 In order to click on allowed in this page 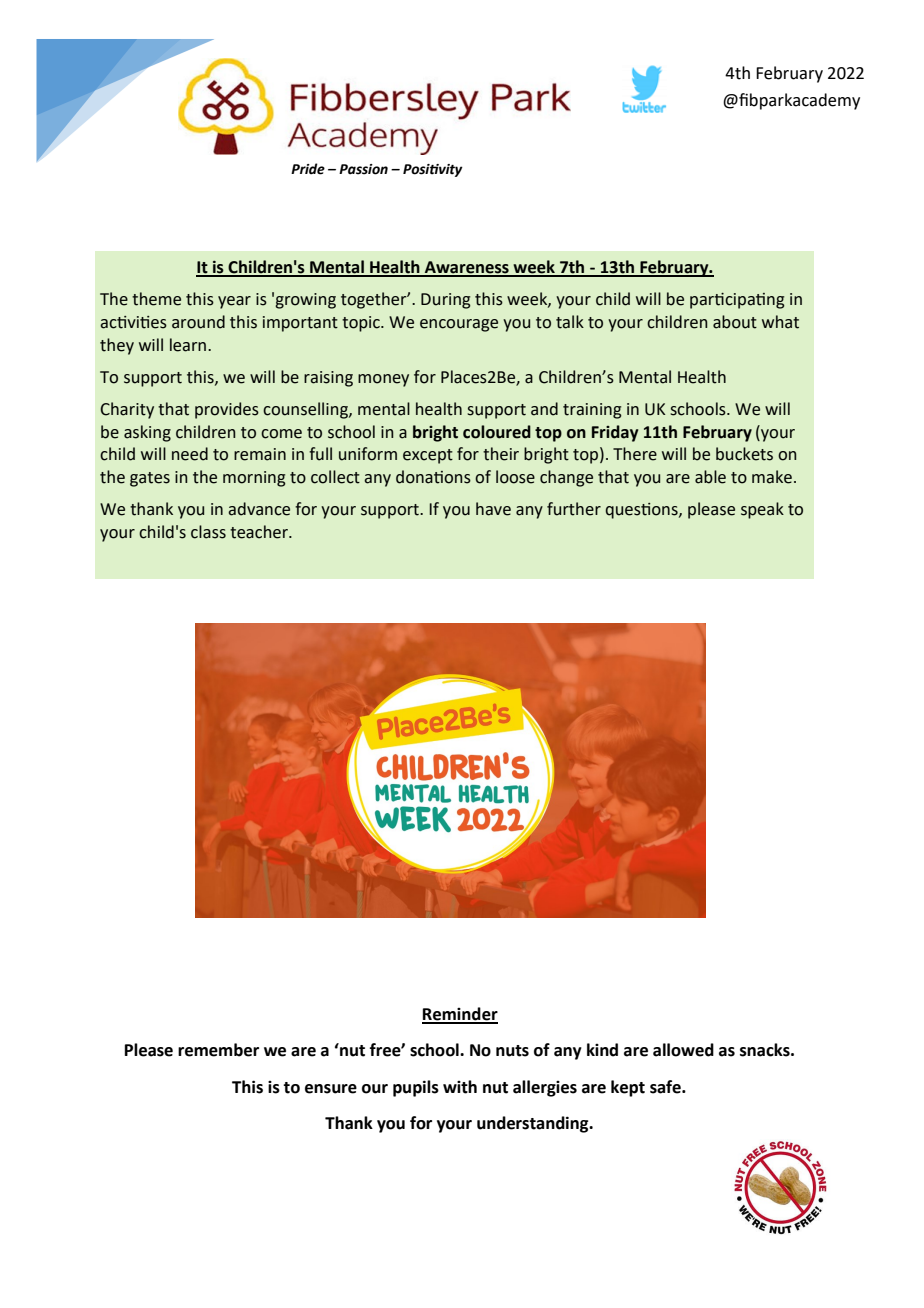, I will do `click(683, 1050)`.
